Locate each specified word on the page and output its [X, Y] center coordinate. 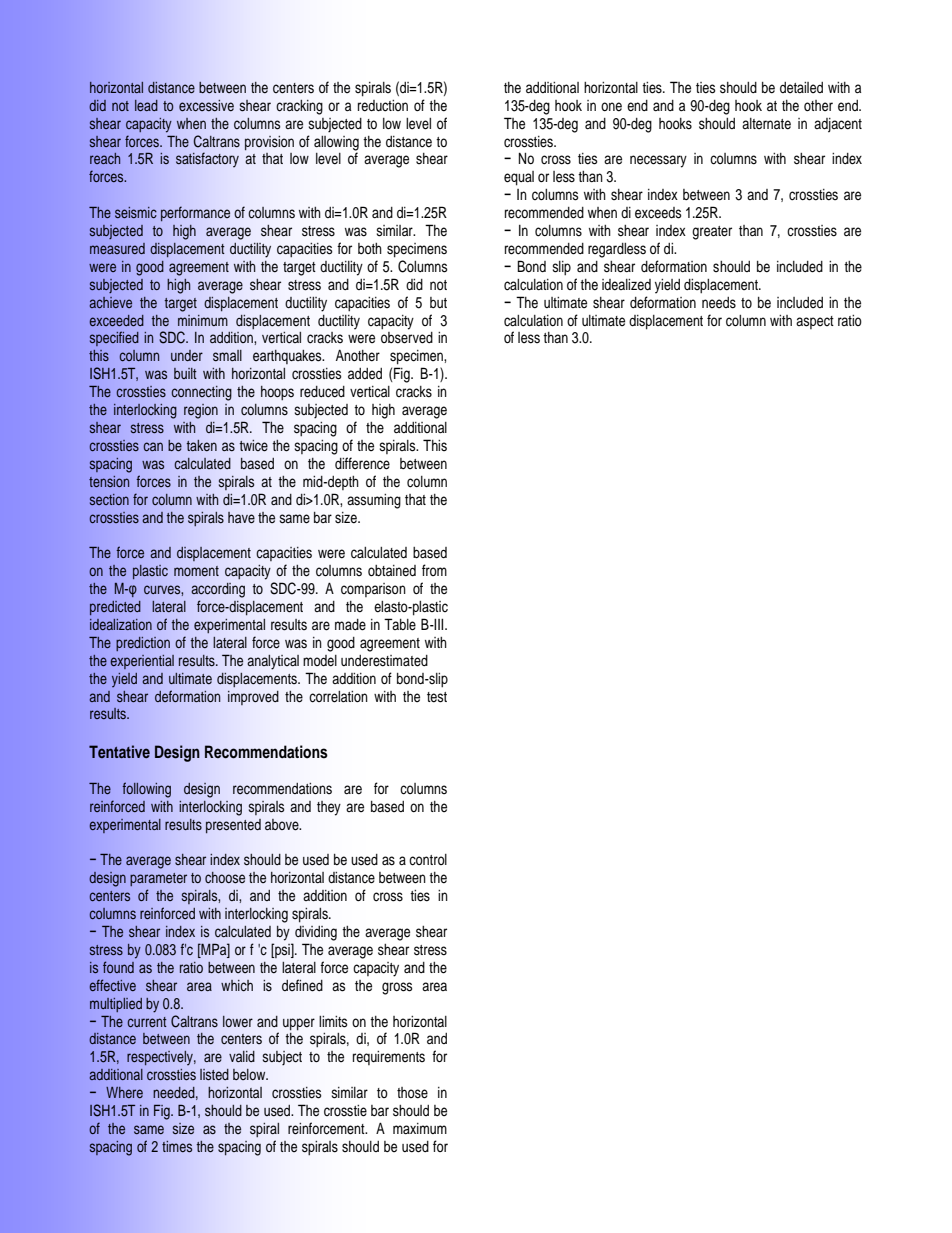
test [437, 697]
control [428, 860]
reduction [383, 106]
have [241, 518]
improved [253, 698]
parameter [158, 879]
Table [400, 624]
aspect [815, 322]
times [177, 1146]
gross [397, 988]
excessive [206, 106]
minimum [203, 320]
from [434, 570]
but [438, 302]
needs [719, 303]
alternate [766, 124]
